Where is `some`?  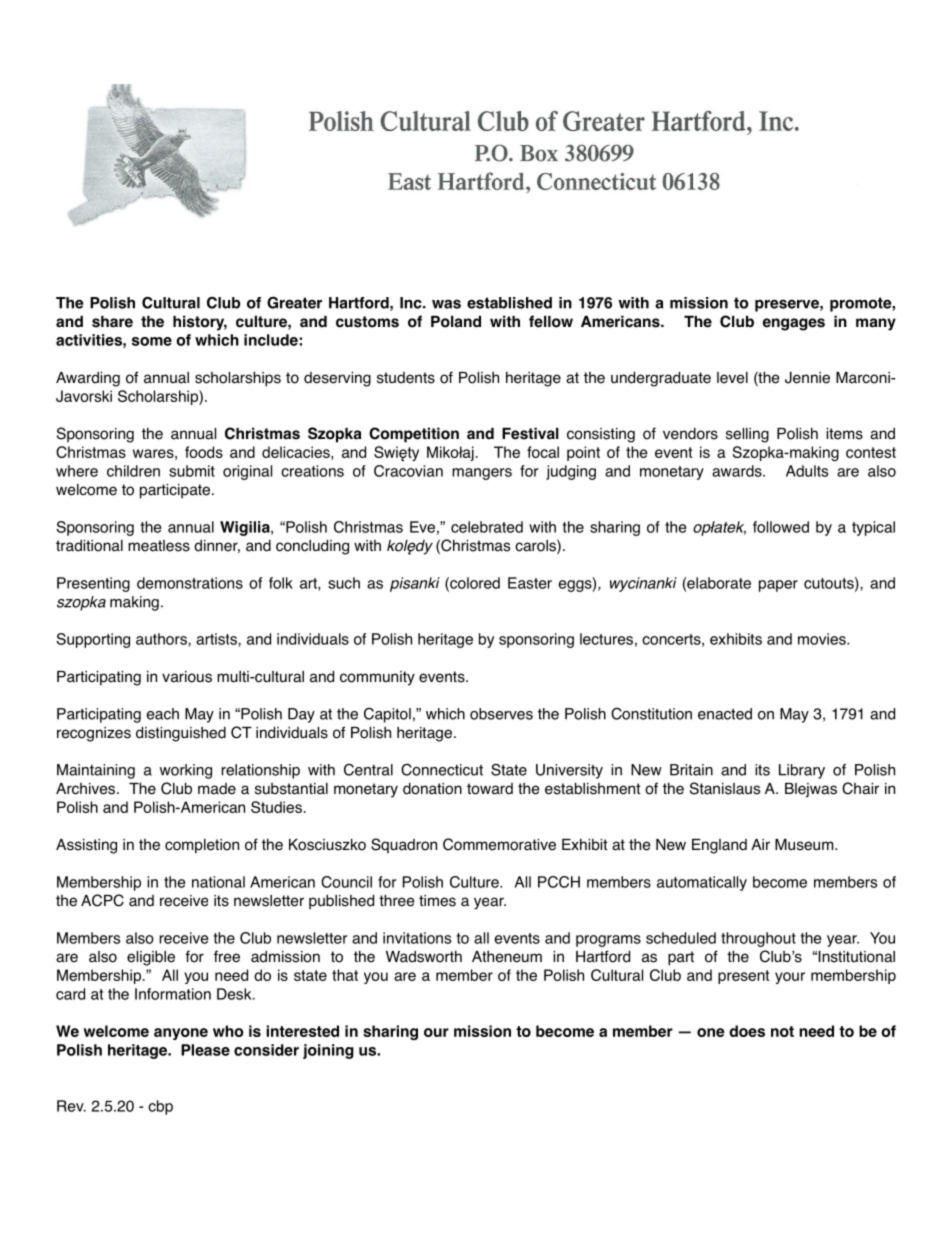 some is located at coordinates (152, 341).
